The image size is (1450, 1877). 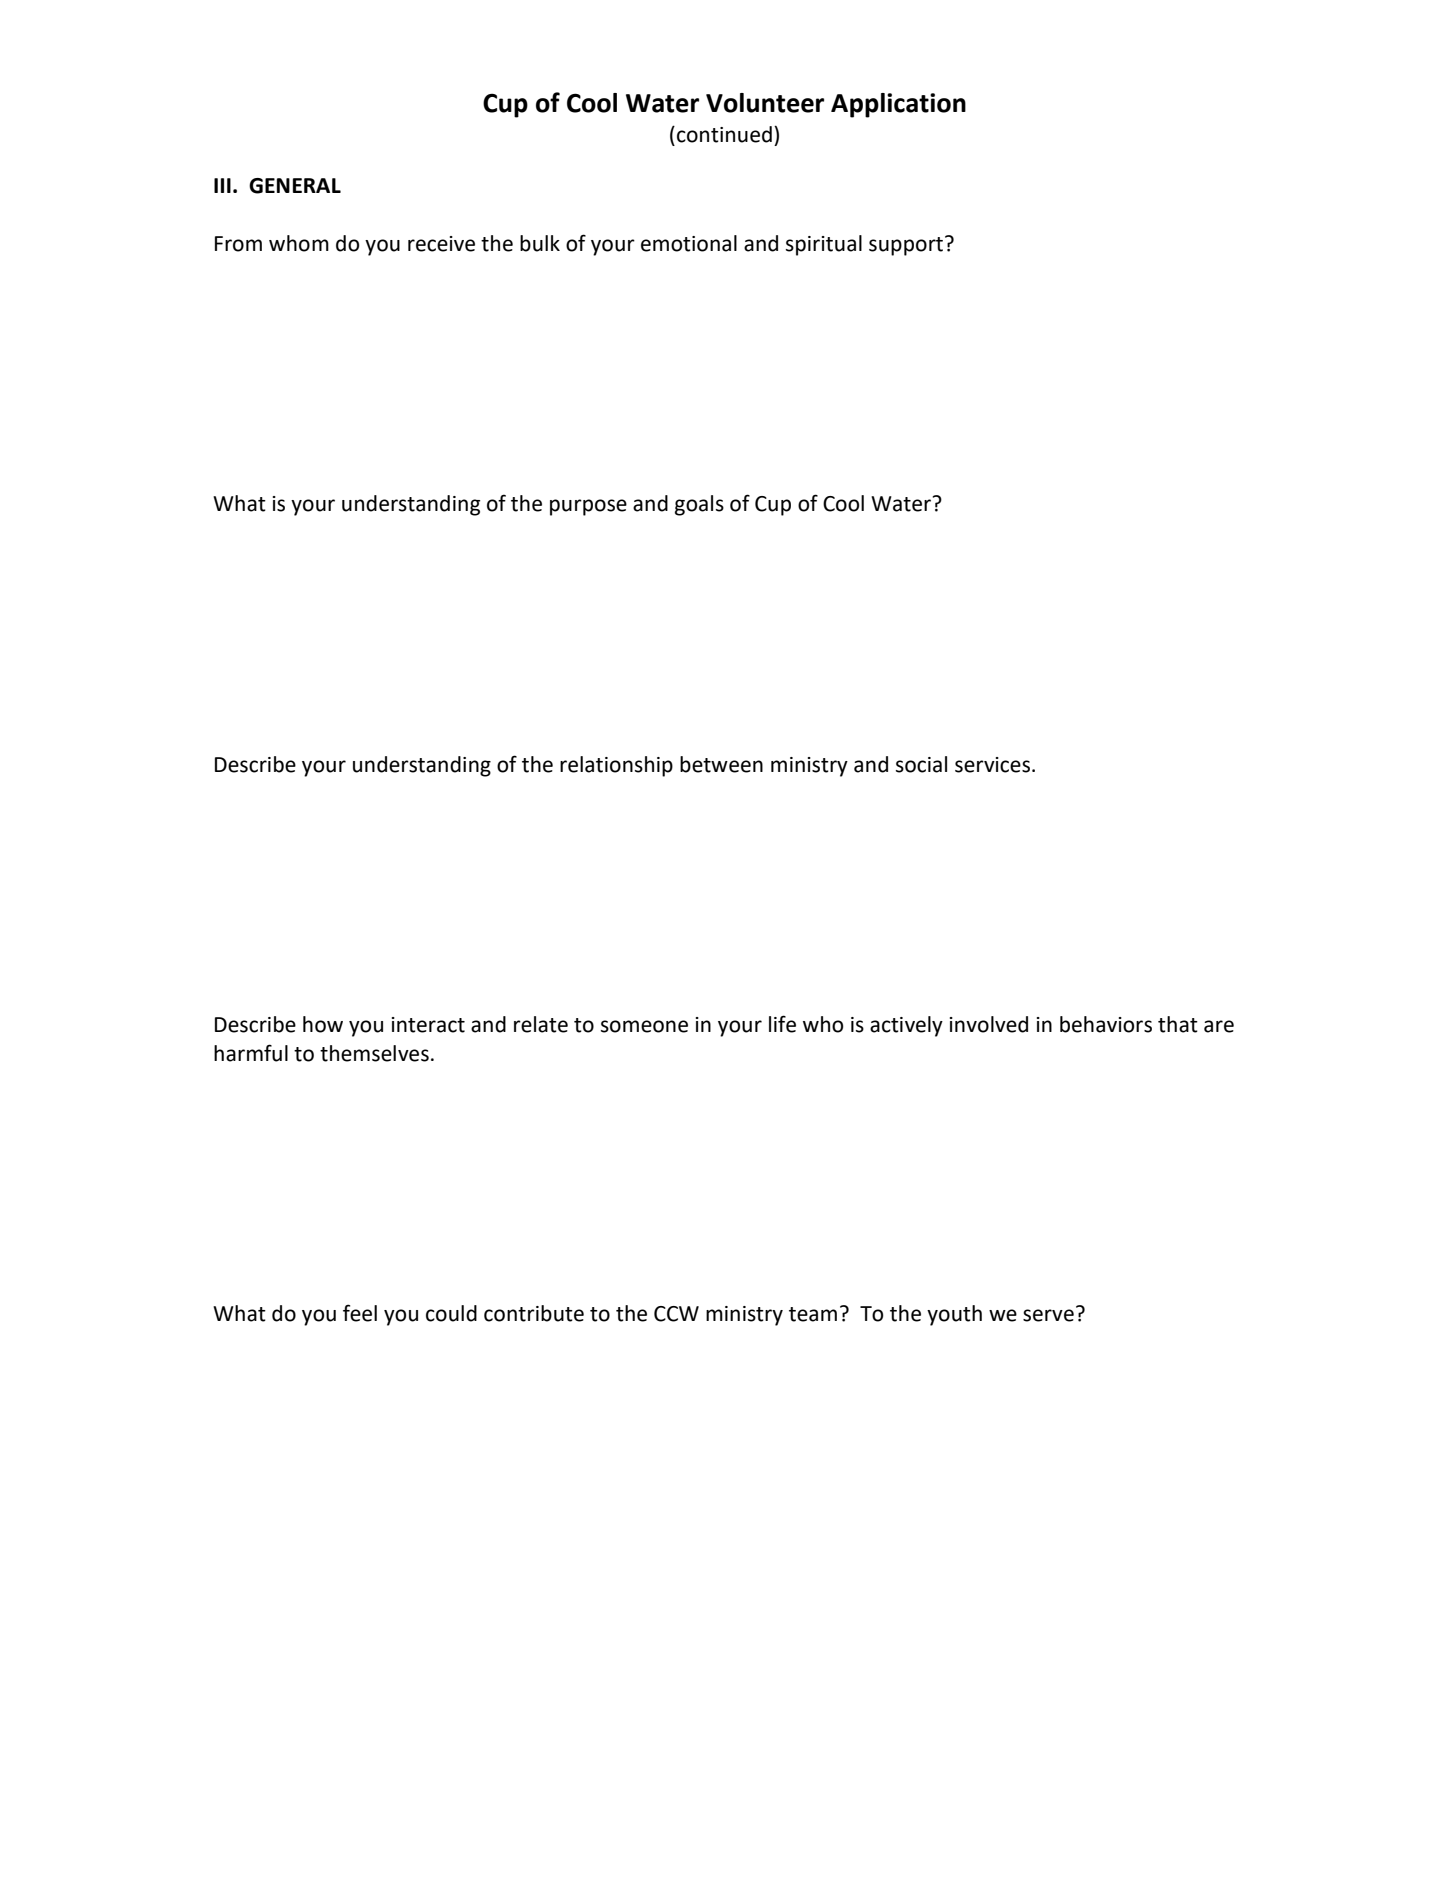 I want to click on feel, so click(x=360, y=1313).
